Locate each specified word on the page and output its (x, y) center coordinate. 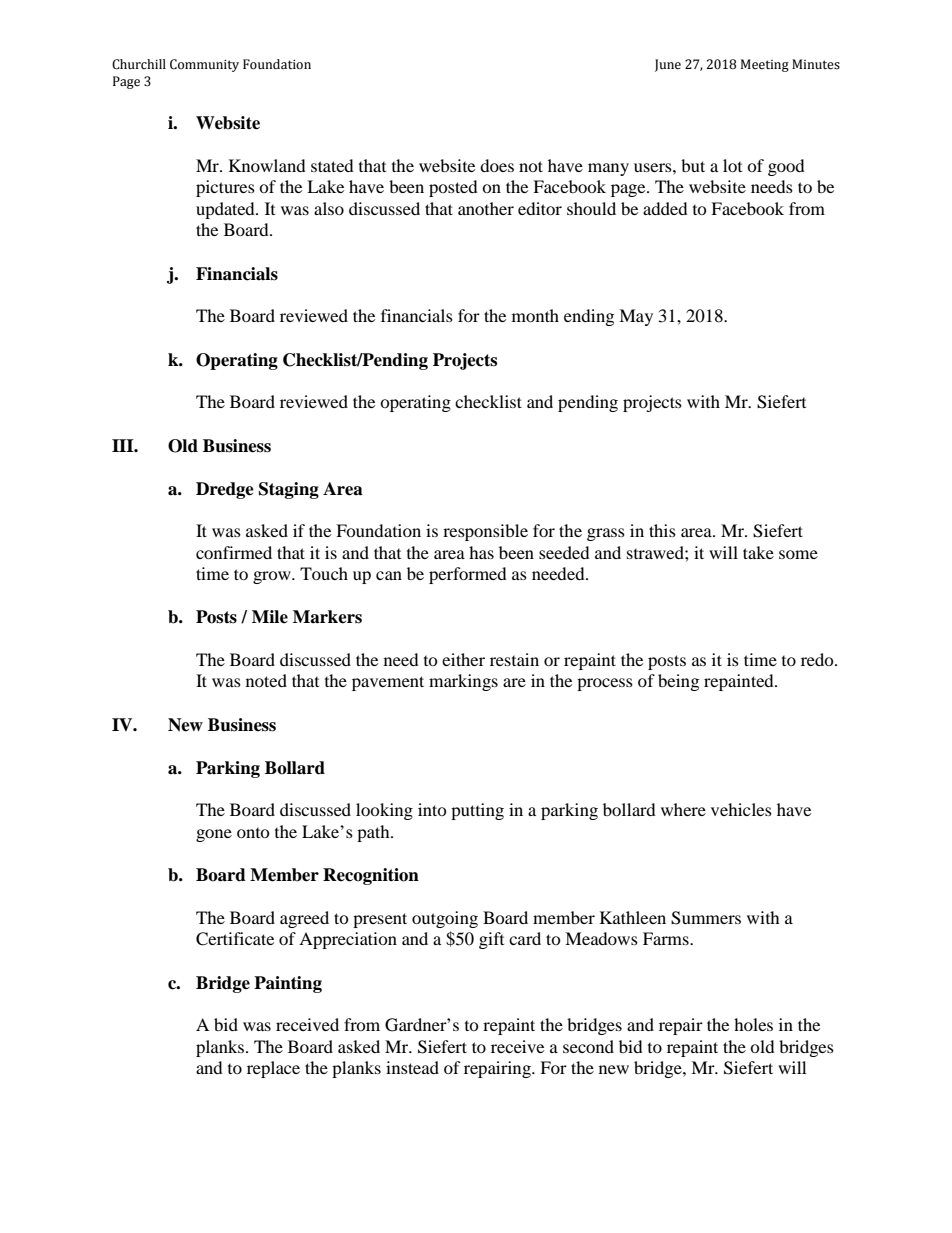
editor (540, 208)
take (758, 552)
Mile (270, 617)
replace (273, 1069)
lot (732, 165)
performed (468, 575)
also (329, 208)
